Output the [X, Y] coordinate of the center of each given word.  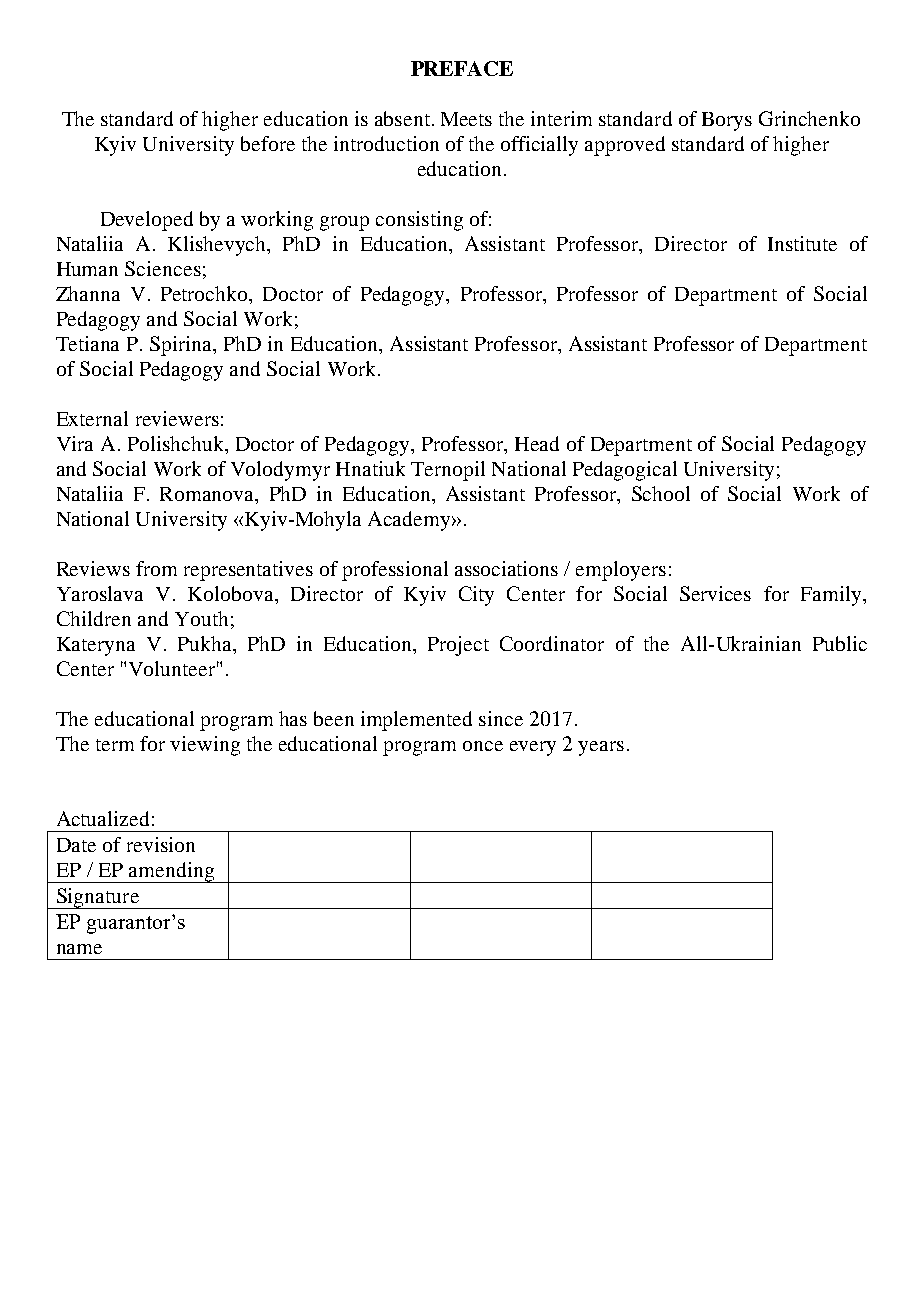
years [601, 748]
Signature [97, 898]
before [268, 143]
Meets [466, 119]
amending [171, 872]
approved [625, 146]
